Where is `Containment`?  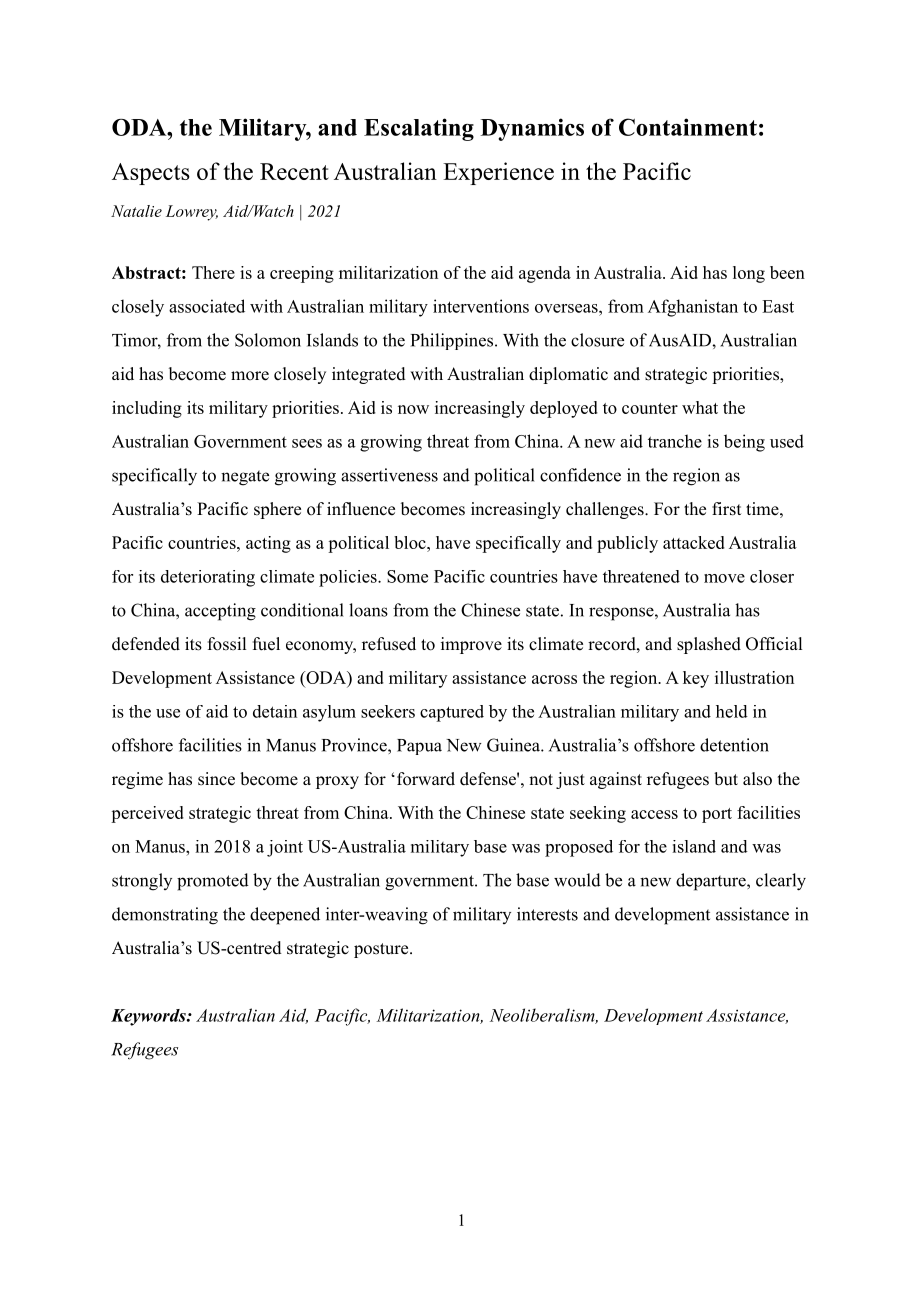 Containment is located at coordinates (688, 127).
